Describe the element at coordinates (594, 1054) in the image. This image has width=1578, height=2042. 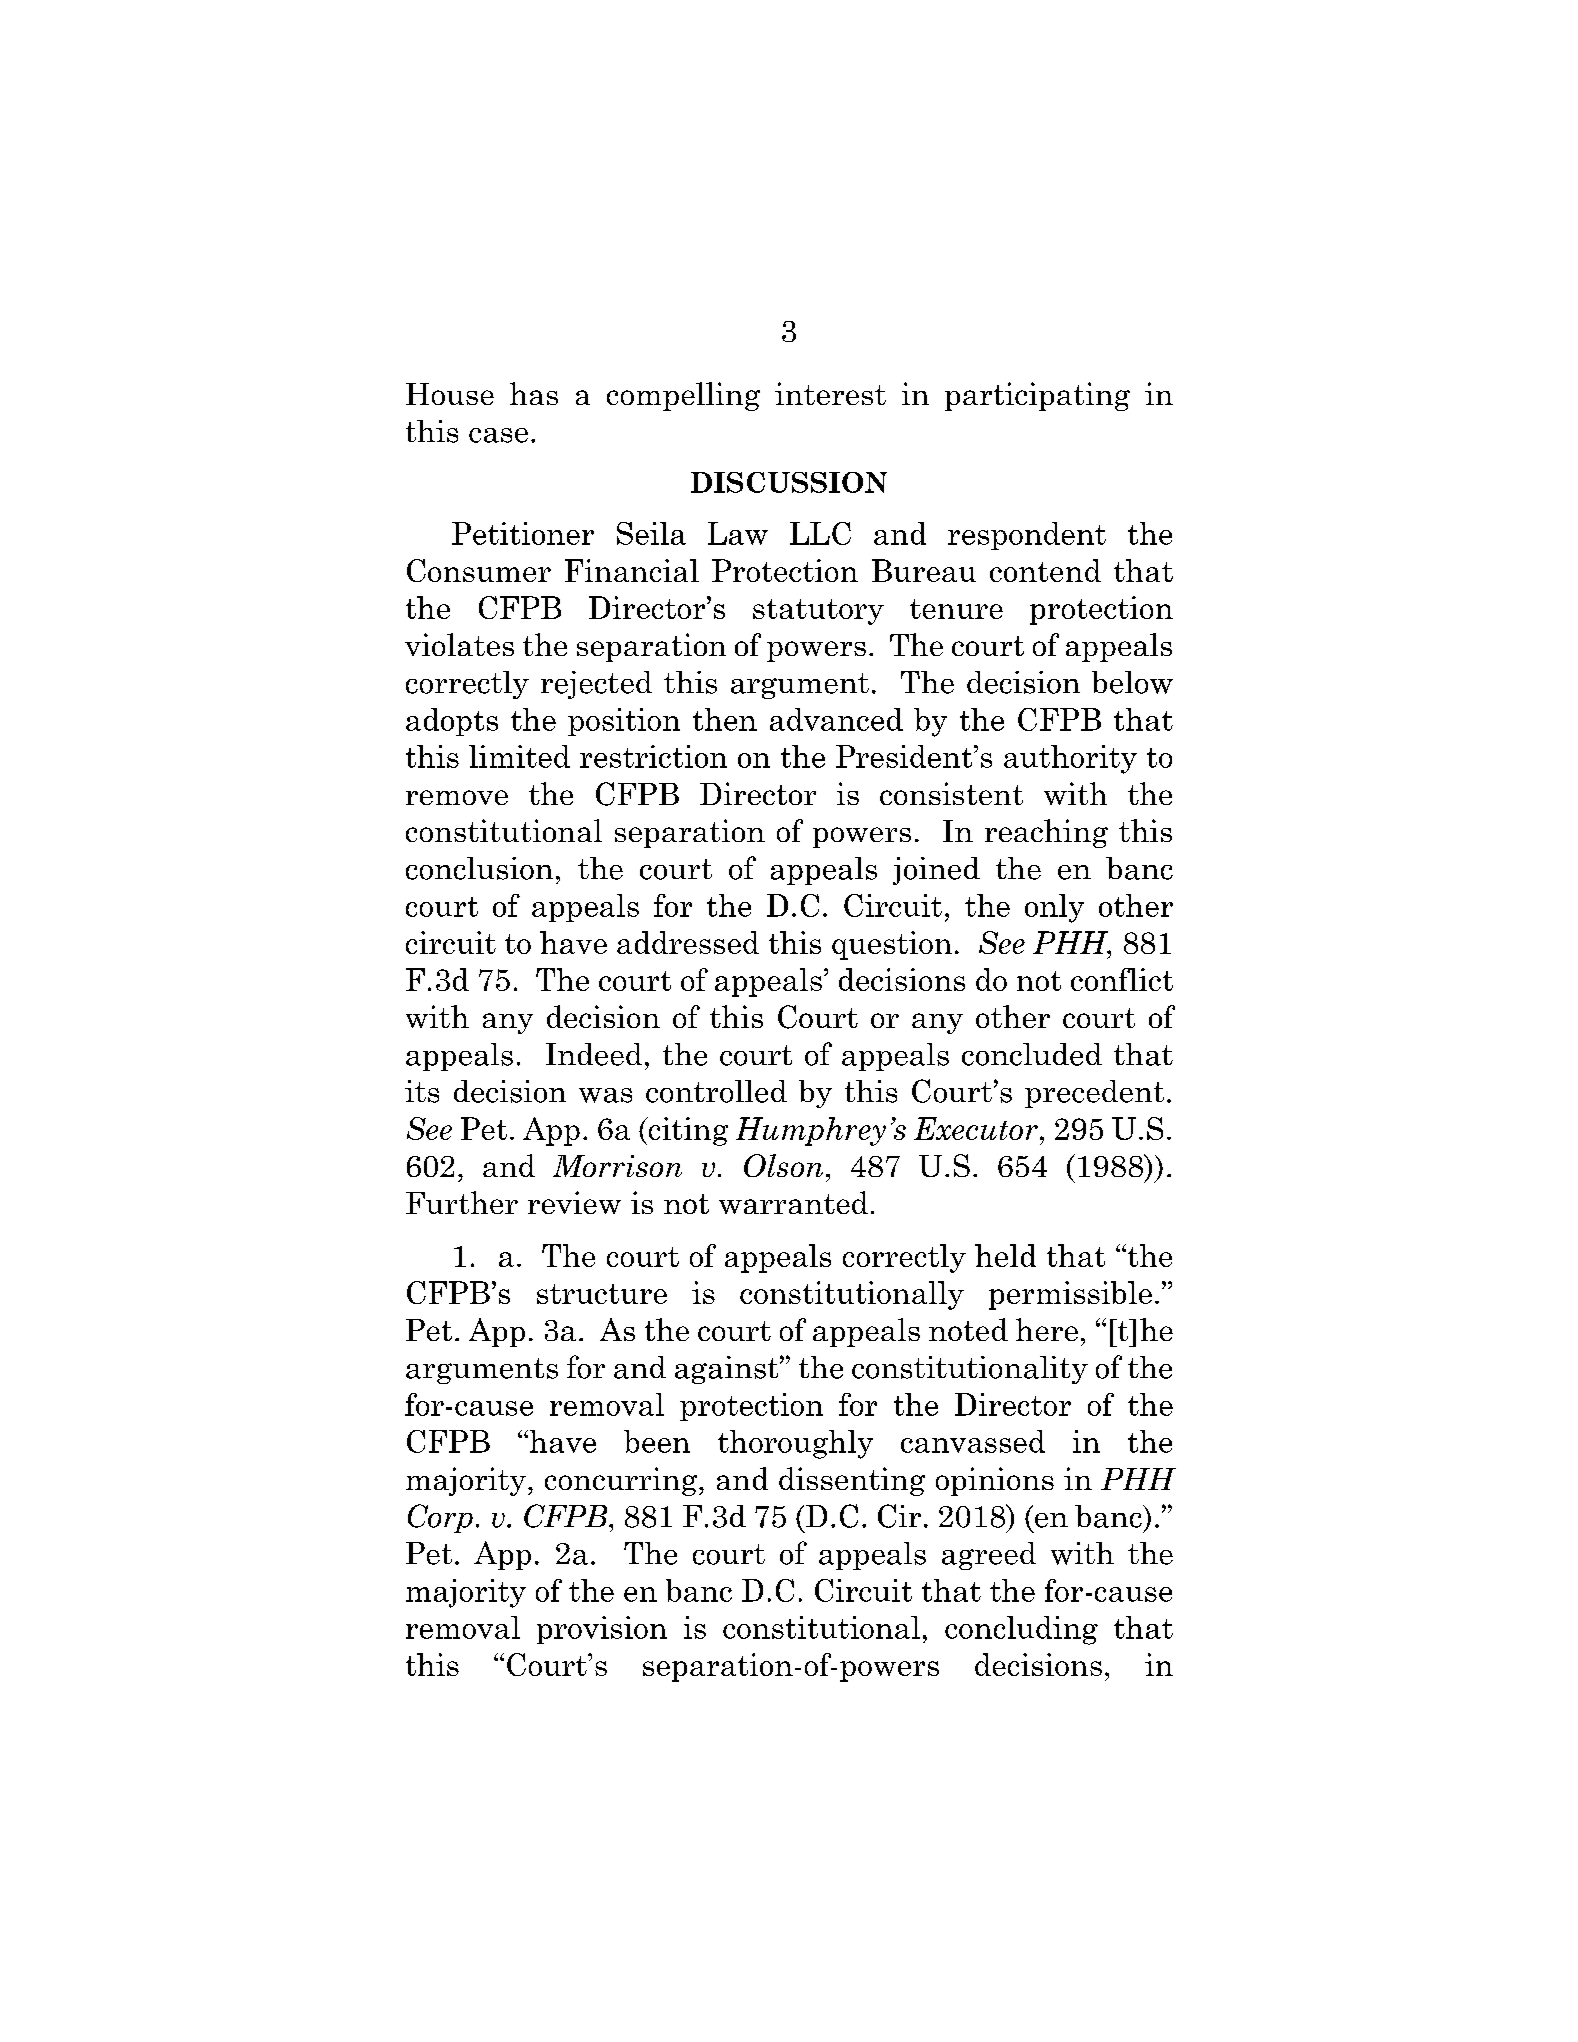
I see `Indeed` at that location.
